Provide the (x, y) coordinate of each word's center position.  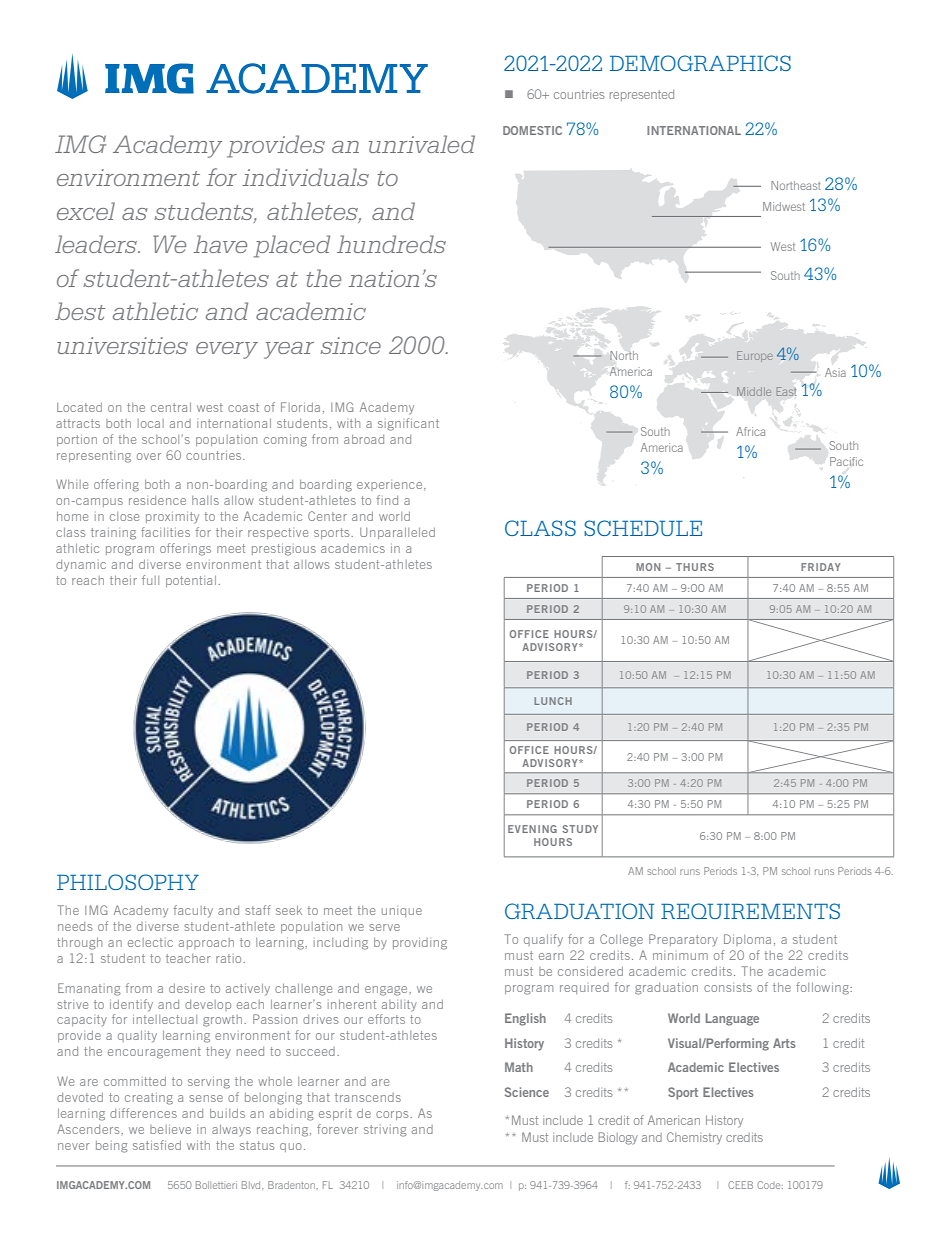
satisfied (157, 1145)
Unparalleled (397, 533)
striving (385, 1131)
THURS (695, 567)
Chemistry (694, 1138)
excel (86, 211)
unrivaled (422, 144)
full (150, 580)
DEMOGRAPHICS (700, 63)
